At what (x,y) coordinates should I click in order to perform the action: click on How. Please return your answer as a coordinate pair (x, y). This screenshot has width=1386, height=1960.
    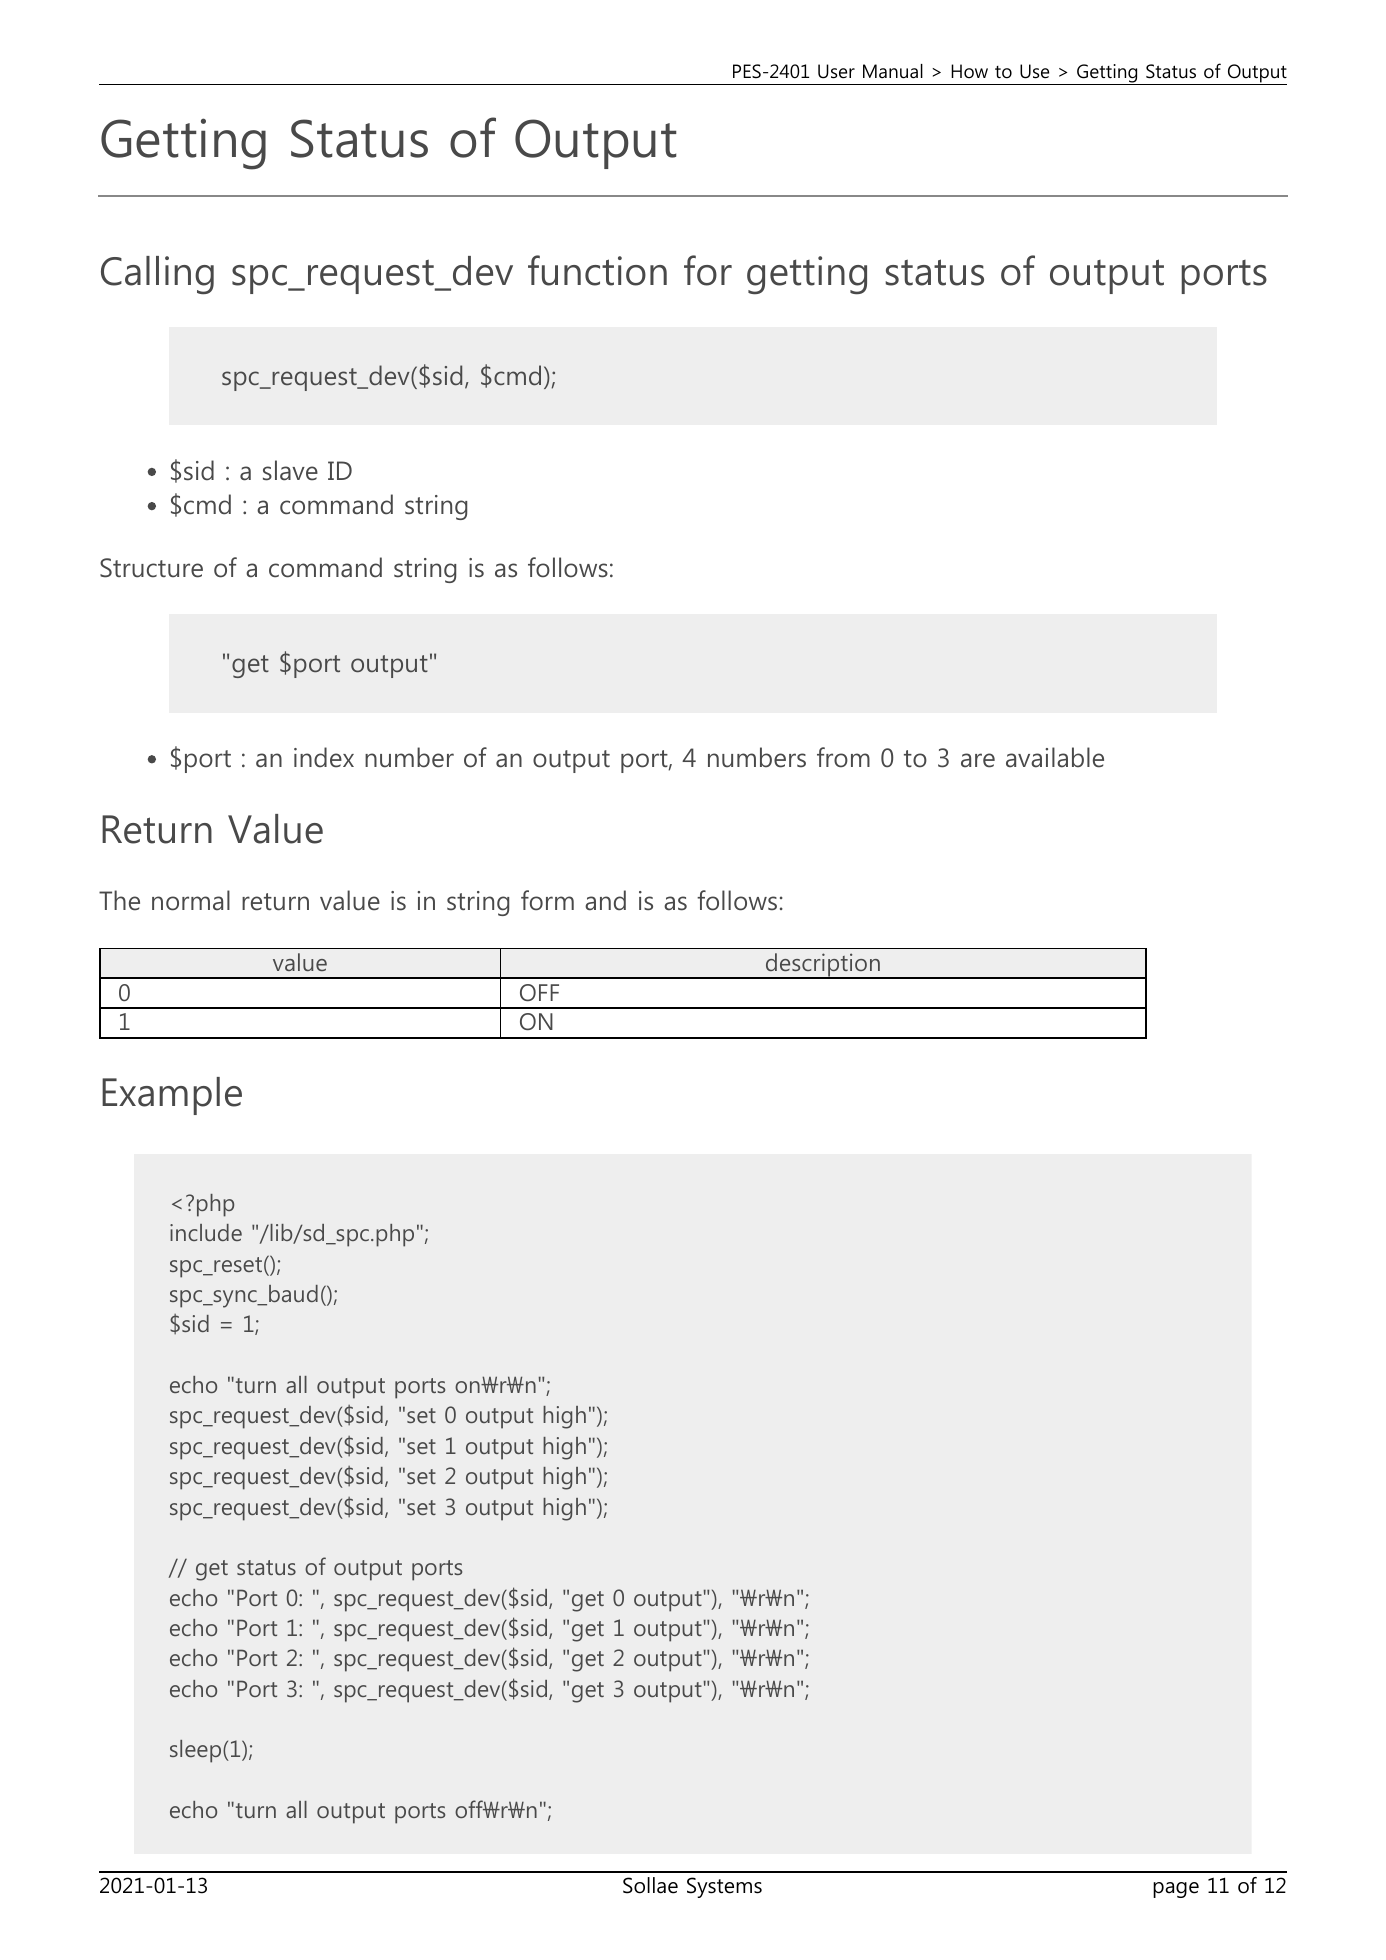
    Looking at the image, I should click on (969, 71).
